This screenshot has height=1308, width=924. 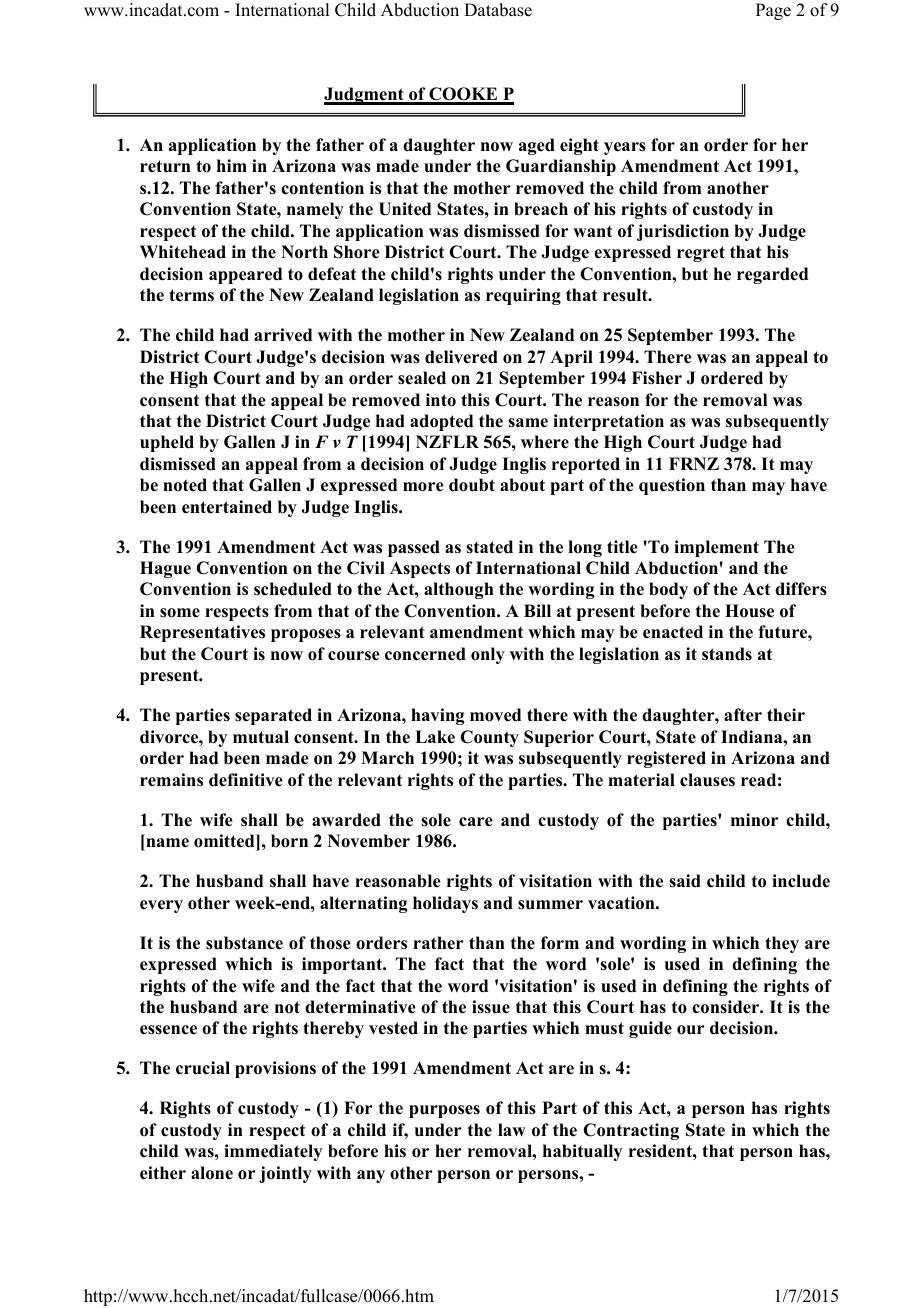 I want to click on Page, so click(x=773, y=11).
